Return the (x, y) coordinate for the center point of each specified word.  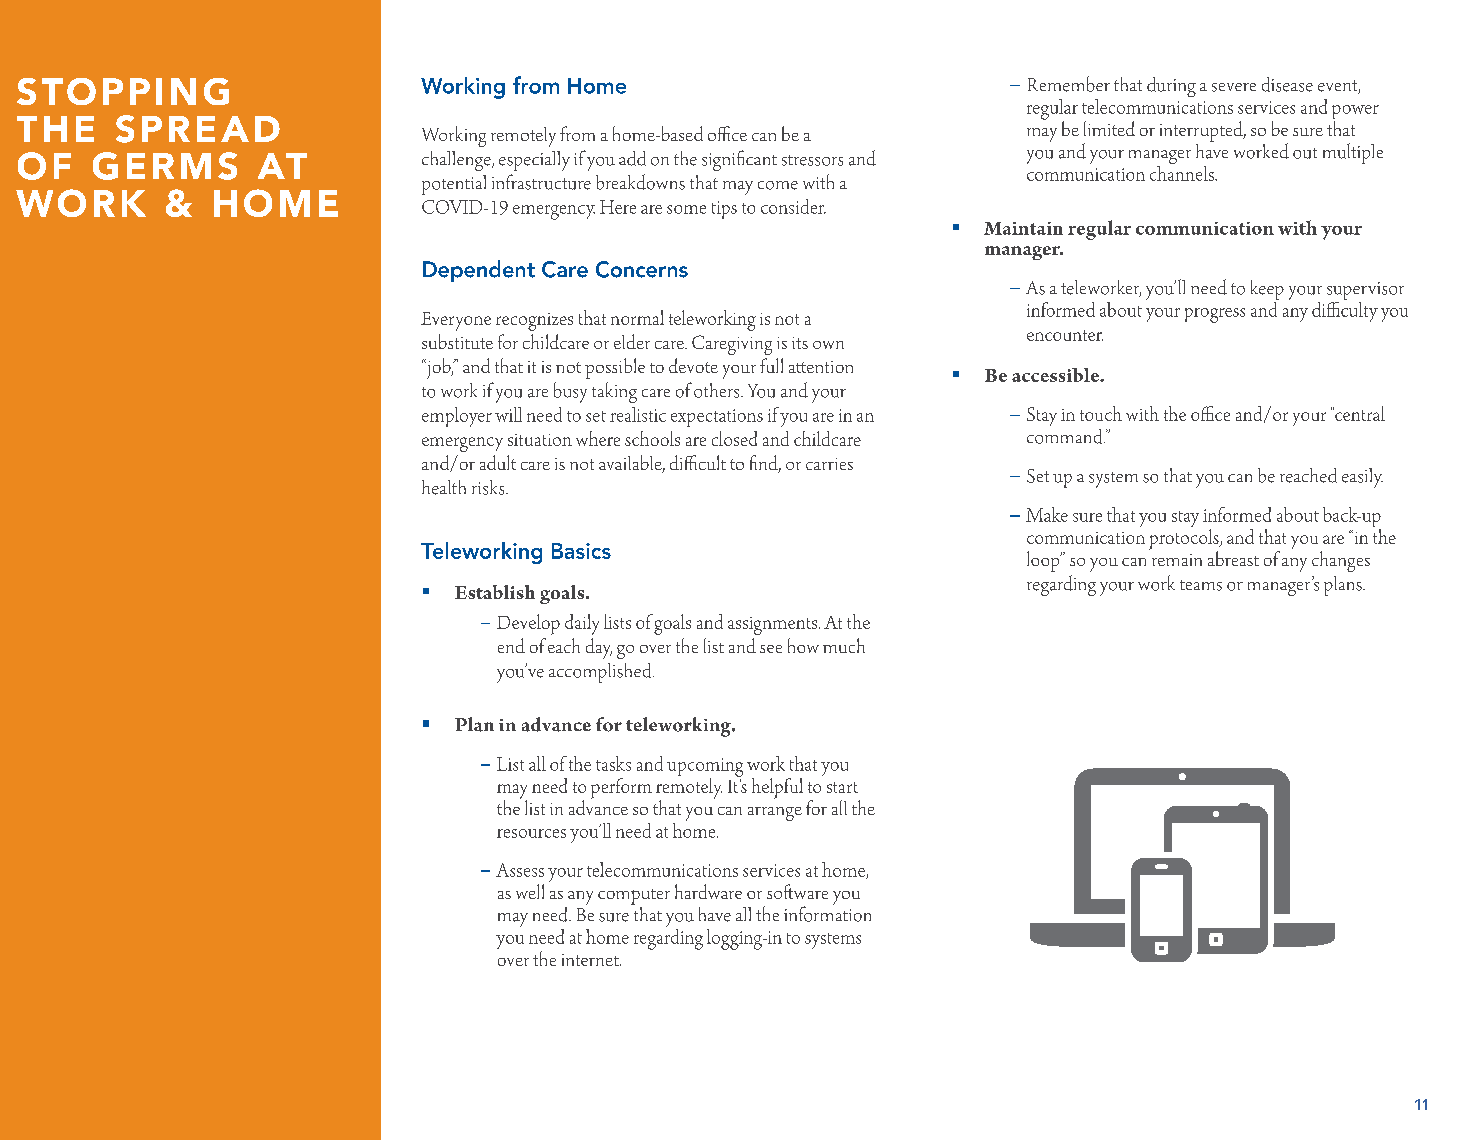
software (797, 891)
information (827, 913)
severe (1234, 87)
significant (739, 160)
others (718, 390)
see (771, 649)
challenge (457, 161)
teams (1201, 585)
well (530, 891)
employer (457, 417)
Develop (528, 624)
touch (1101, 413)
